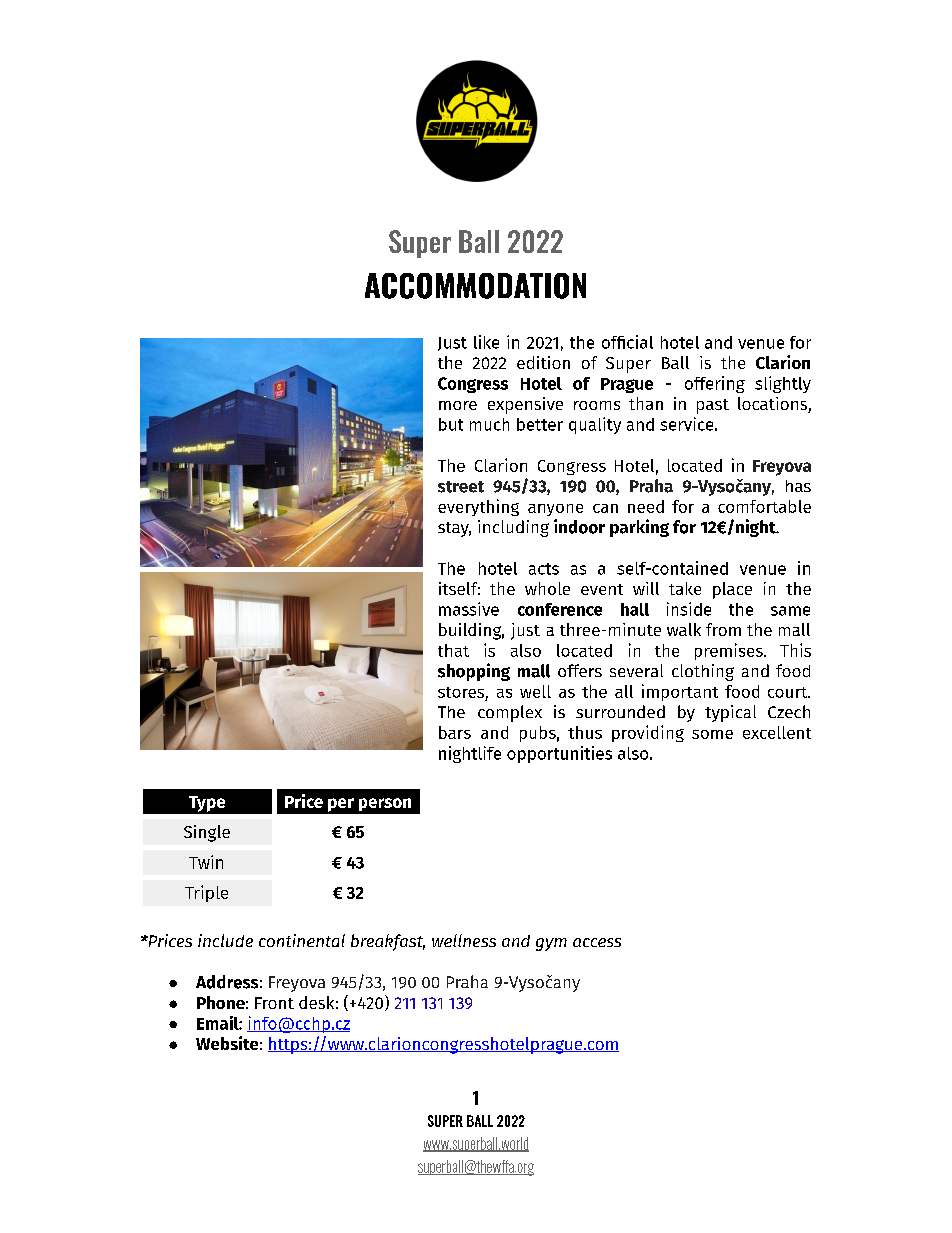 This page has width=952, height=1233. Describe the element at coordinates (559, 754) in the page. I see `opportunities` at that location.
